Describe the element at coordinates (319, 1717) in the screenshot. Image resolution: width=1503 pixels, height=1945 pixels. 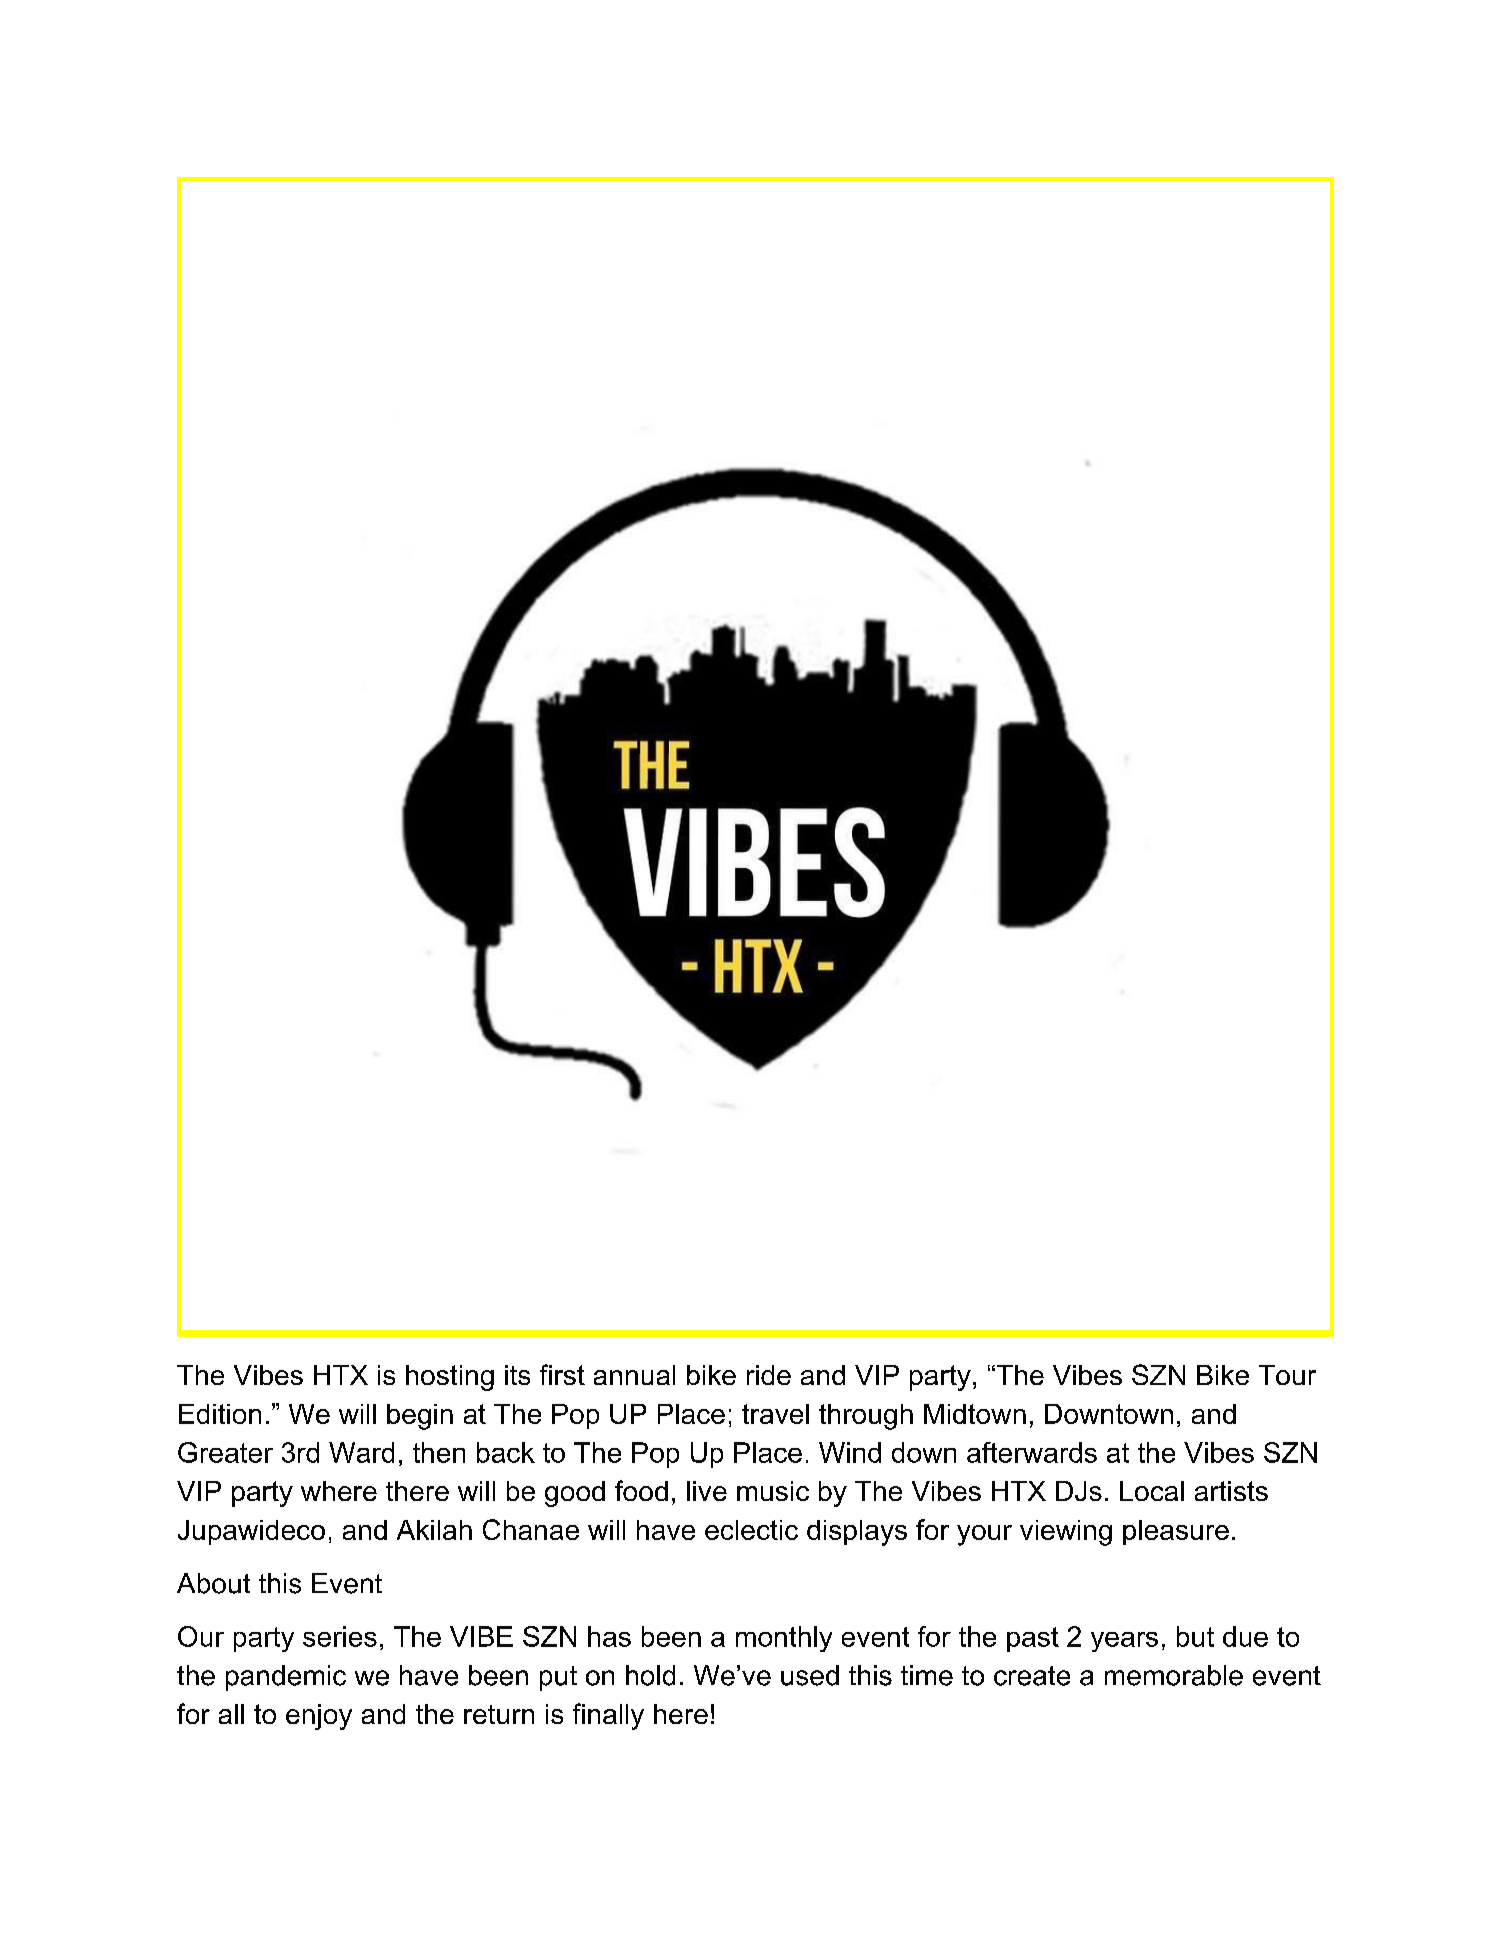
I see `enjoy` at that location.
